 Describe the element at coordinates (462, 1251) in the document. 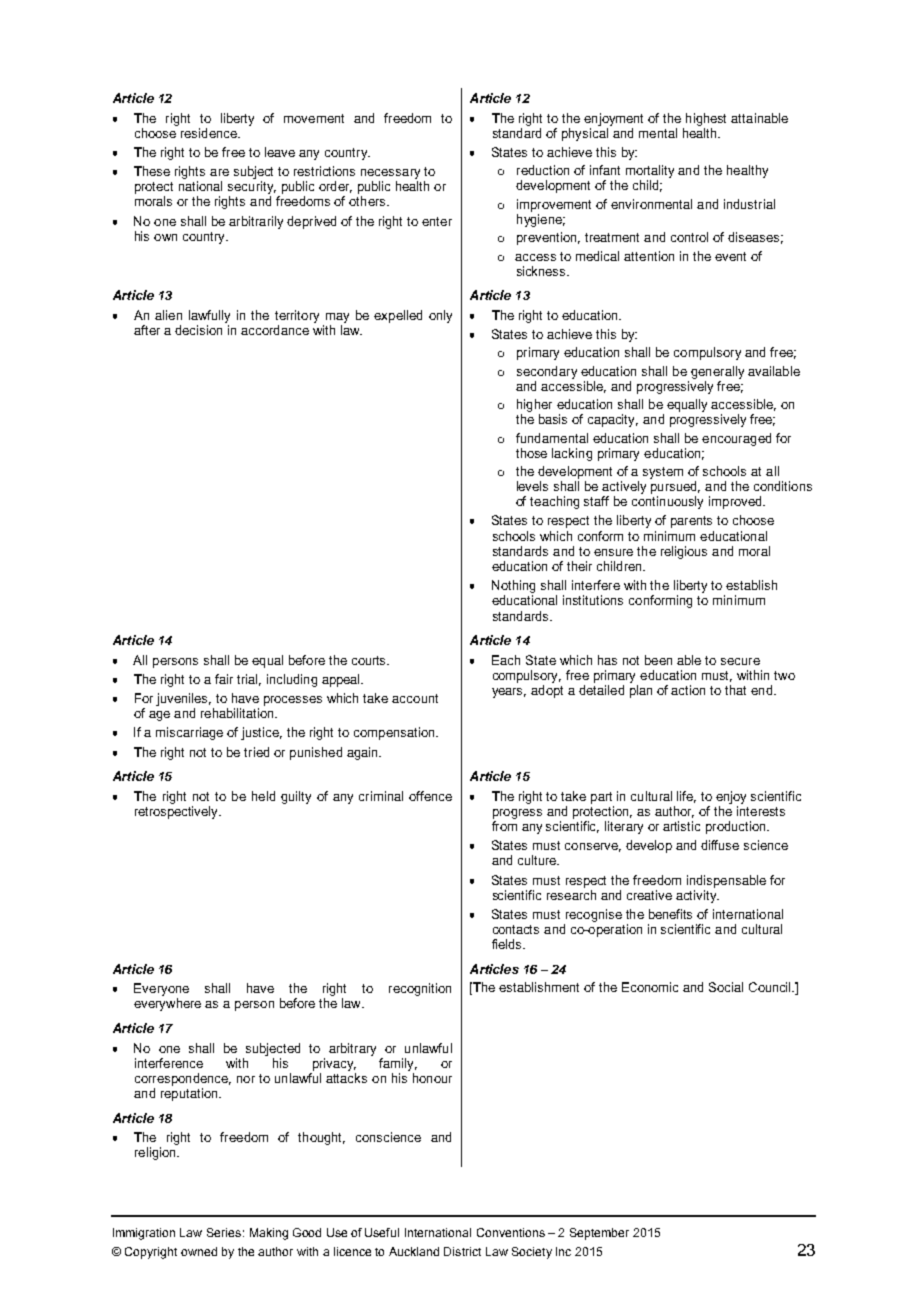

I see `District` at that location.
